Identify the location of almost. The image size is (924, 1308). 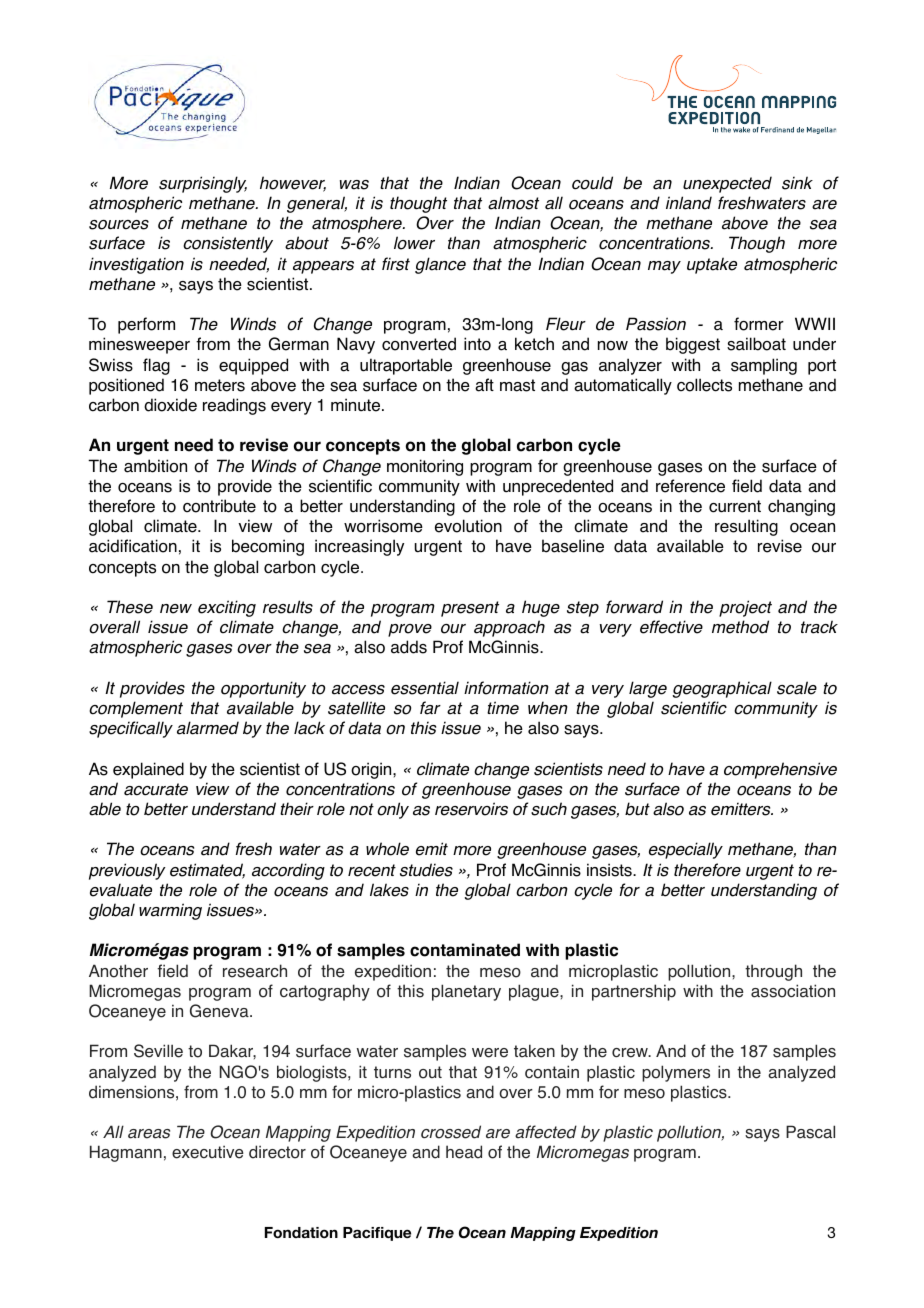
(513, 203).
